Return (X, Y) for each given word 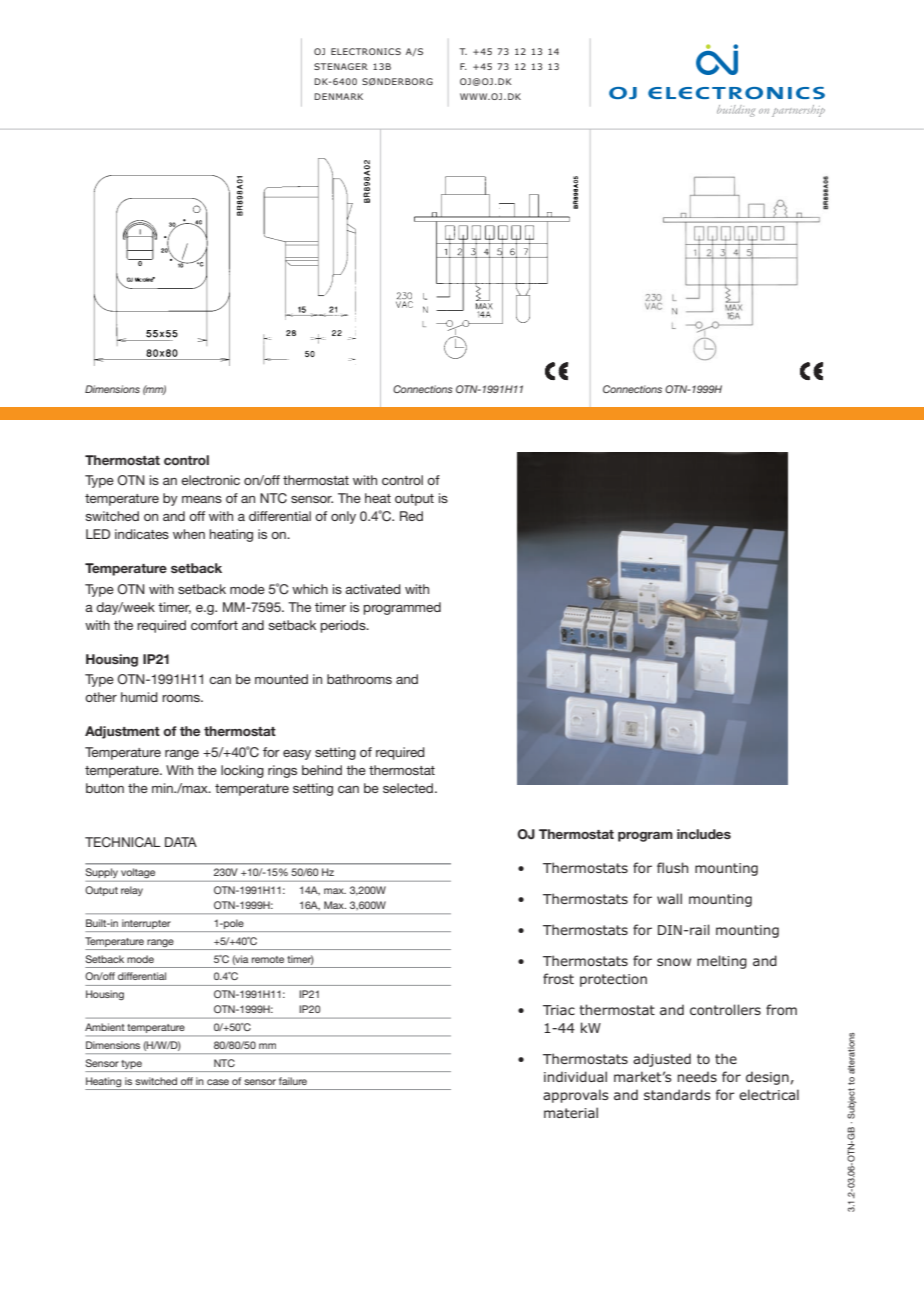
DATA (181, 842)
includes (704, 834)
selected (409, 788)
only (343, 517)
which (310, 589)
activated (373, 589)
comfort (214, 625)
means (202, 499)
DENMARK (338, 96)
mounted (281, 679)
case (218, 1082)
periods (344, 626)
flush (672, 867)
